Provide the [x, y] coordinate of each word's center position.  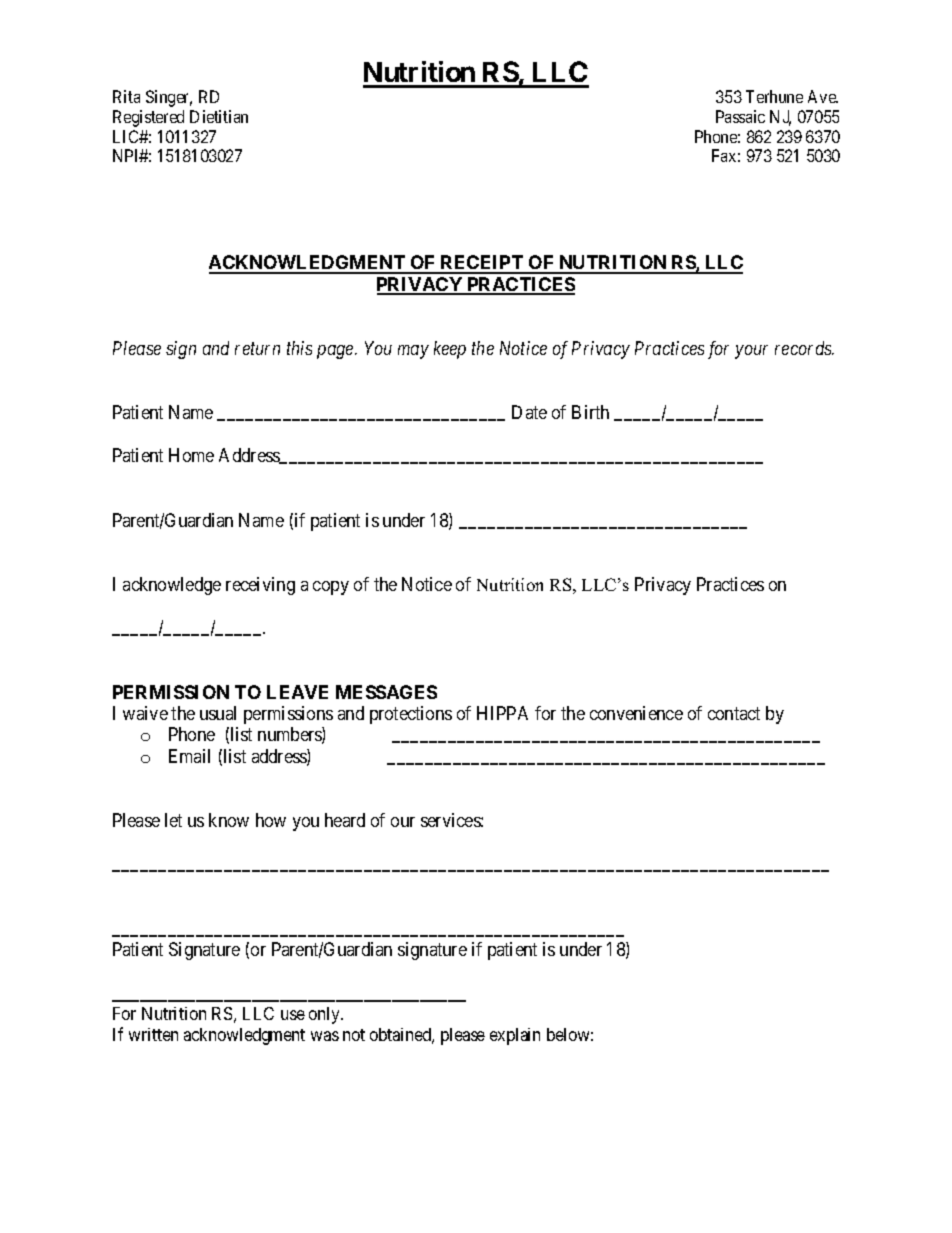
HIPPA [502, 713]
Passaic [740, 116]
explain [515, 1036]
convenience [636, 713]
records [804, 348]
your [751, 352]
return [257, 349]
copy [331, 588]
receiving [260, 586]
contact [734, 713]
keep [450, 350]
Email [189, 756]
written [153, 1034]
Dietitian [219, 116]
